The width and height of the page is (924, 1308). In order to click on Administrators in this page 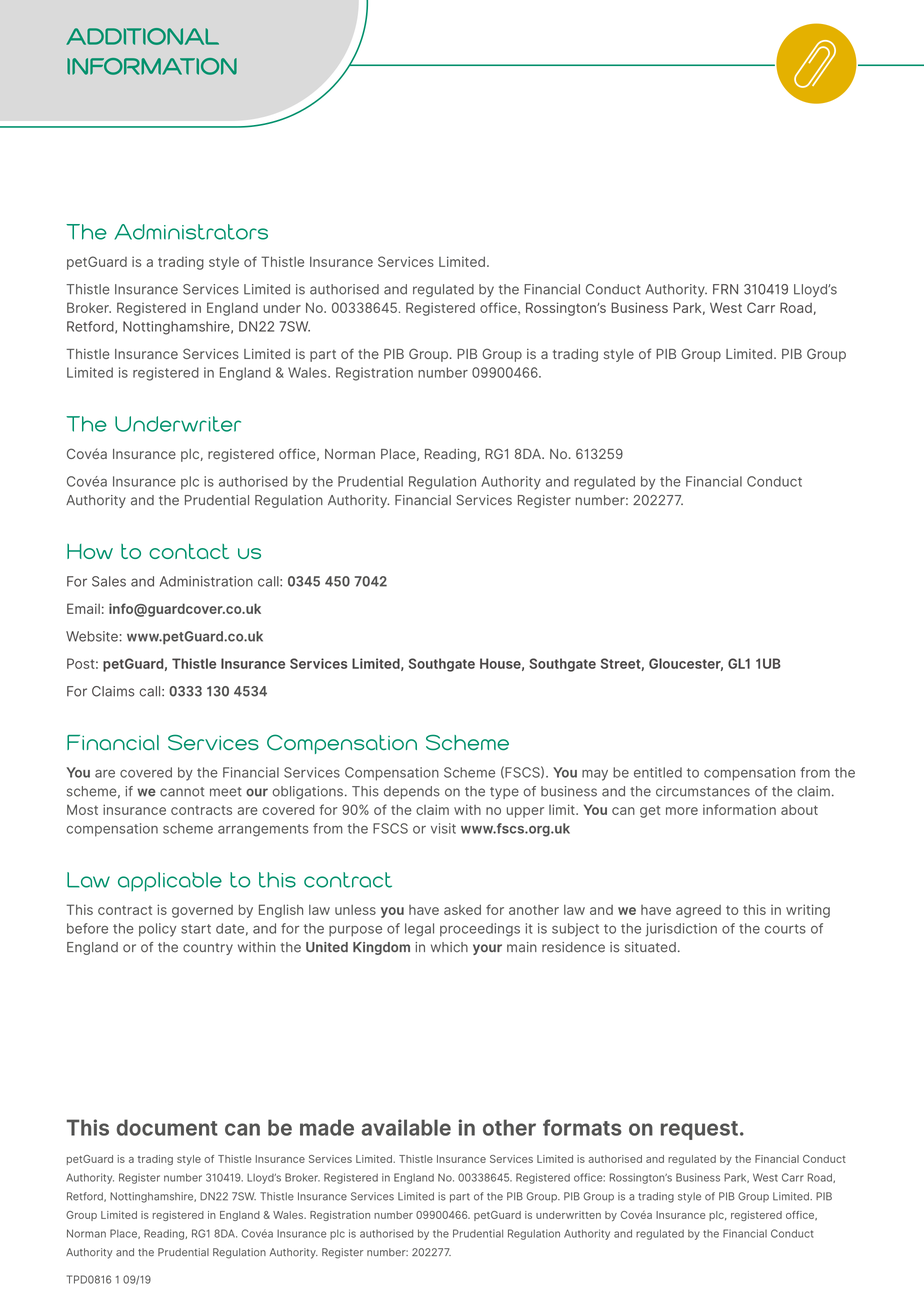, I will do `click(191, 232)`.
